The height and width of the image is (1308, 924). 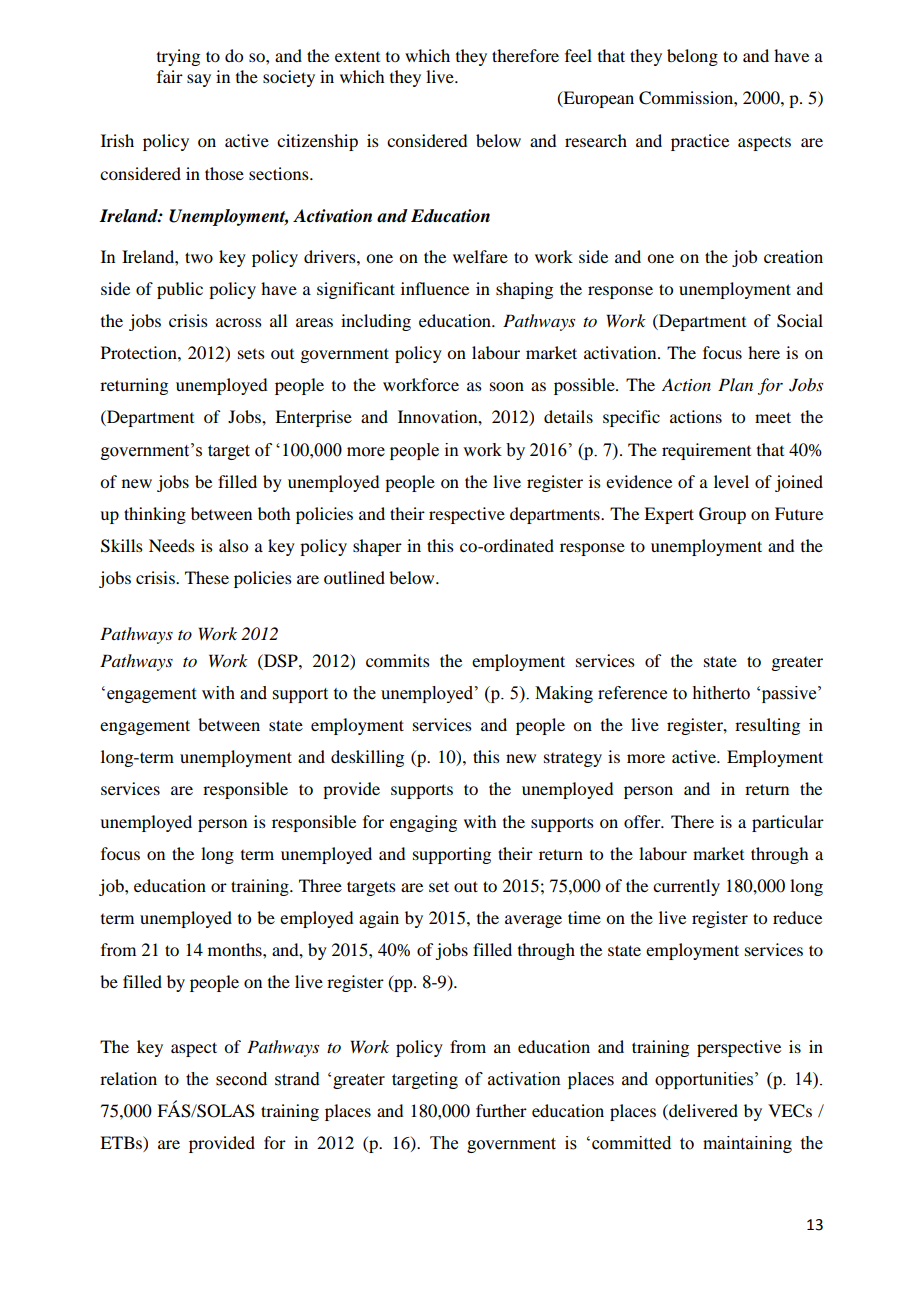 I want to click on second, so click(x=241, y=1079).
